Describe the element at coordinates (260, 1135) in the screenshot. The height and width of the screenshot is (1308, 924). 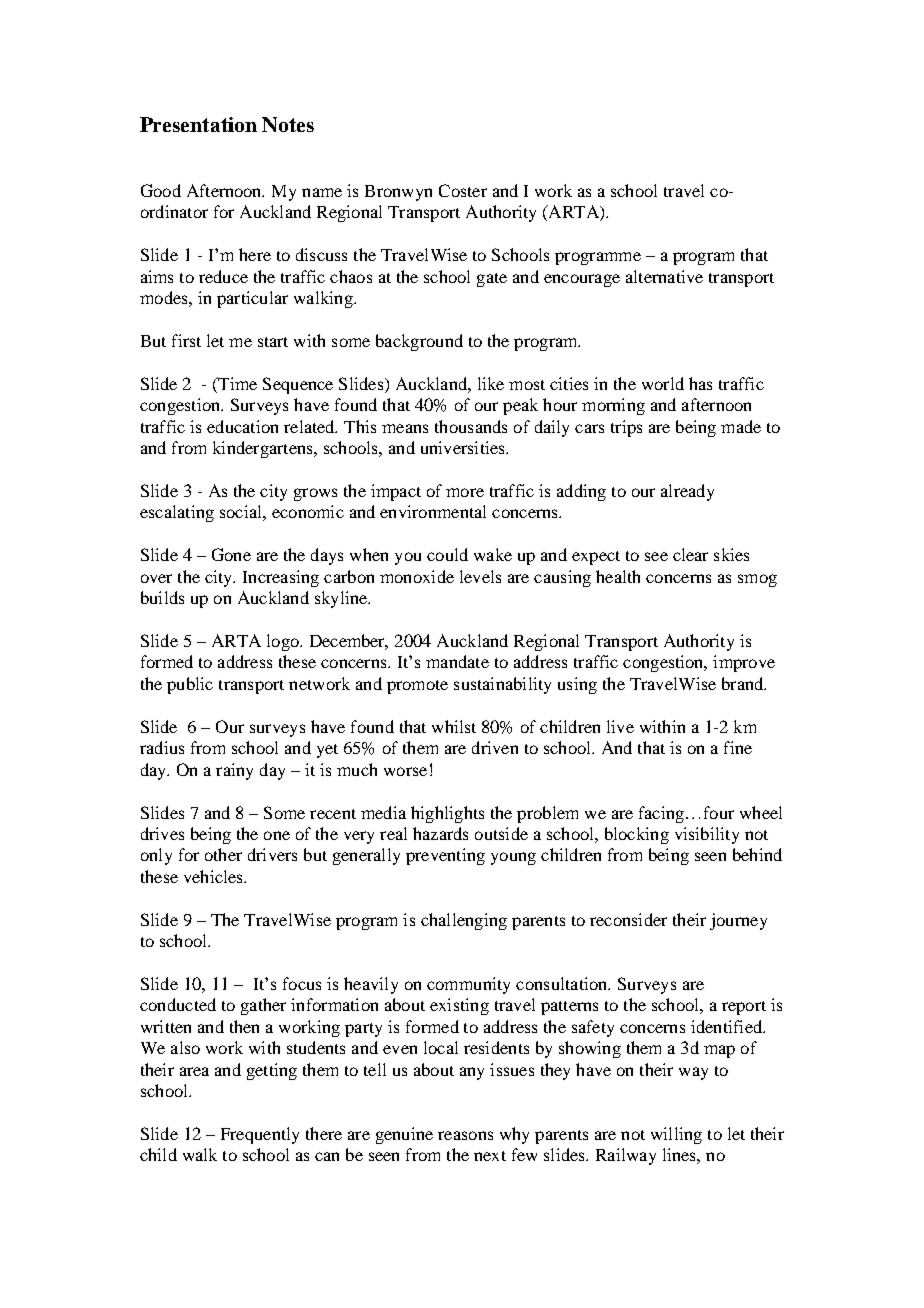
I see `Frequently` at that location.
